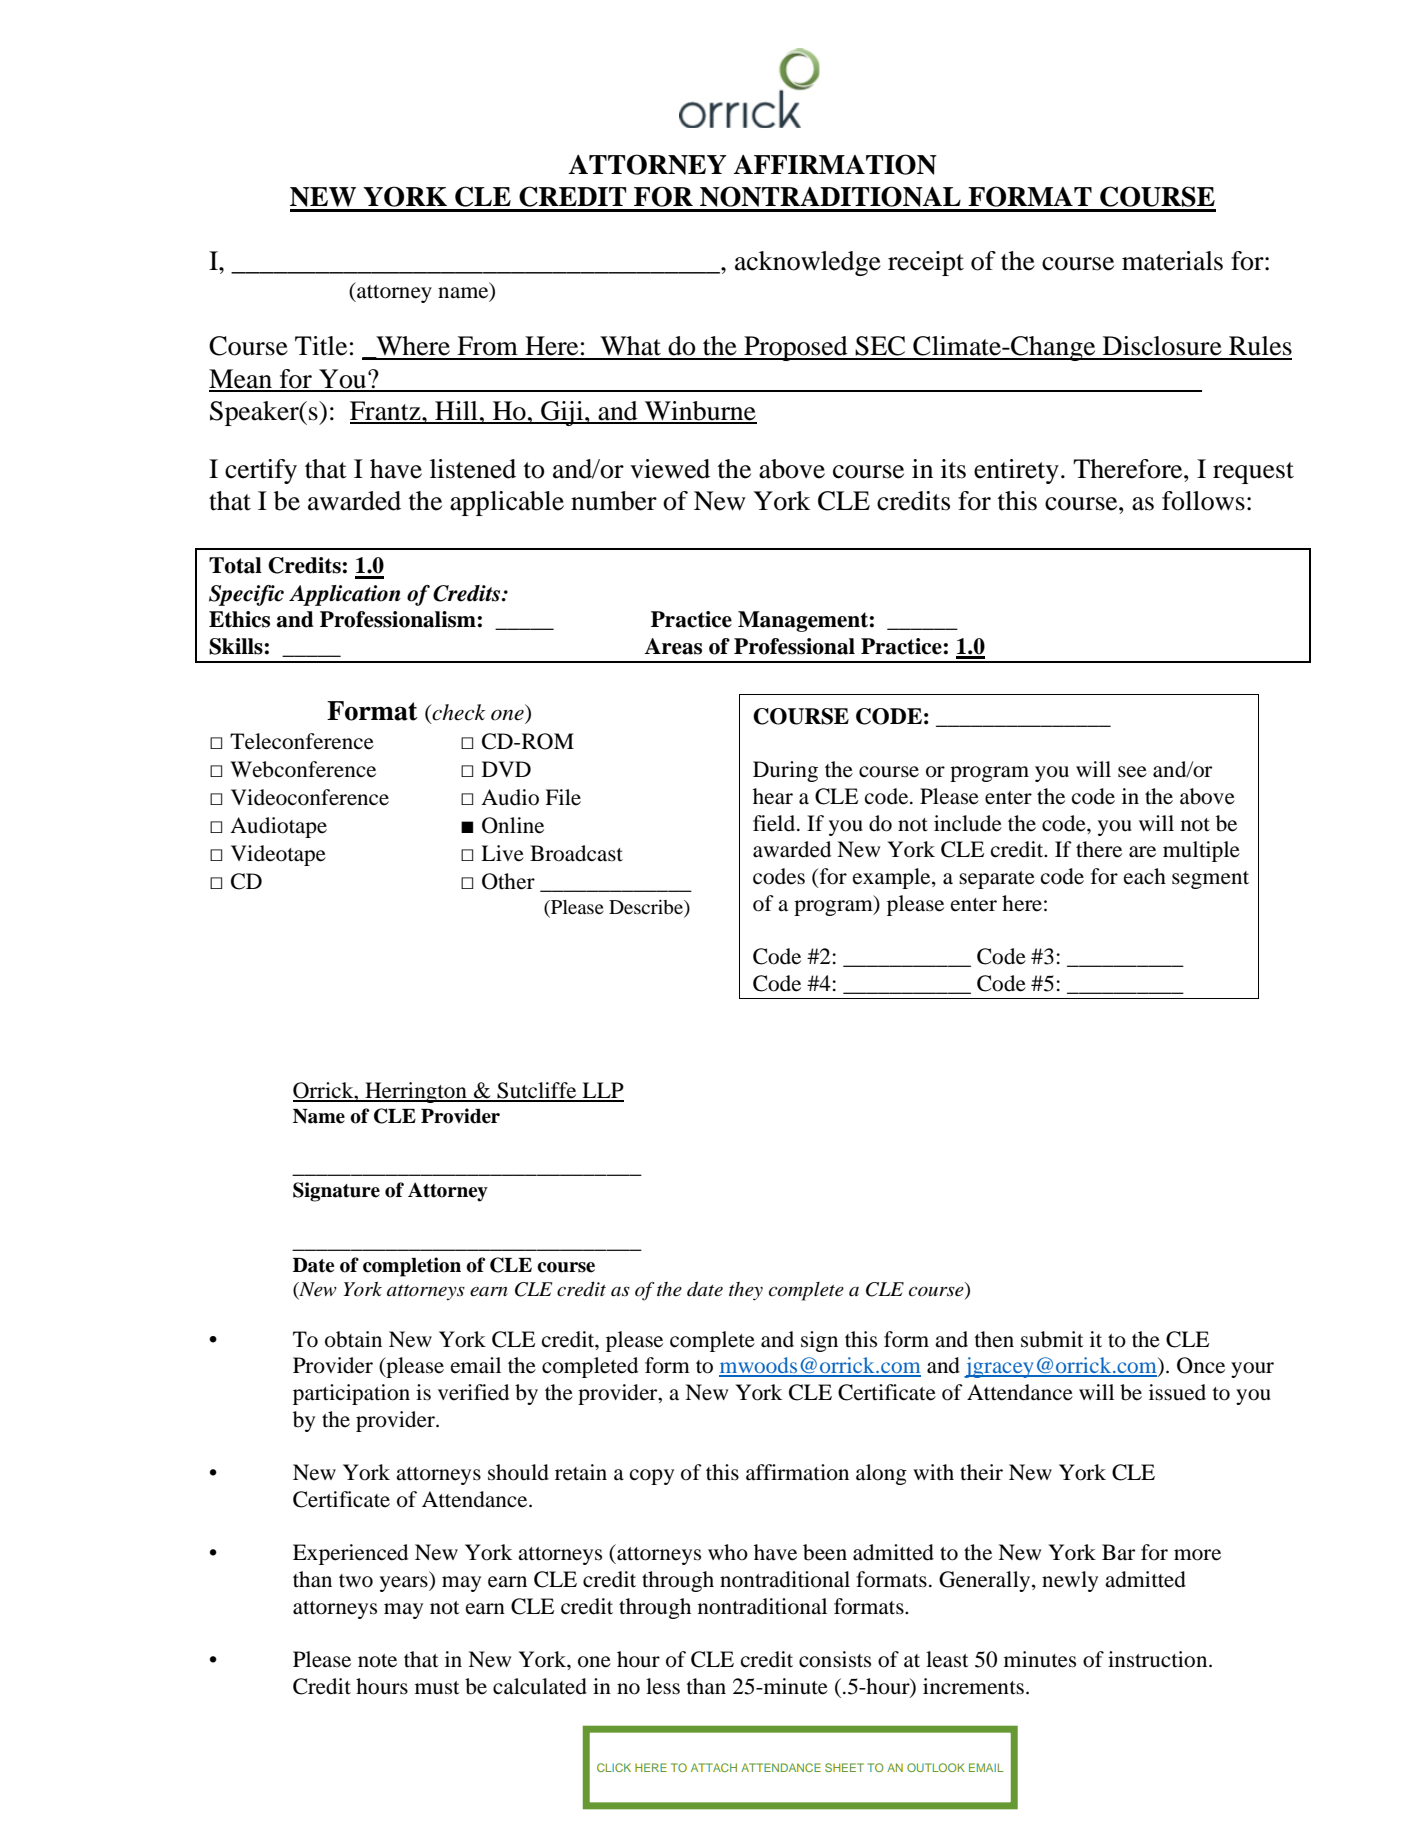 This screenshot has width=1422, height=1840. I want to click on note, so click(377, 1661).
